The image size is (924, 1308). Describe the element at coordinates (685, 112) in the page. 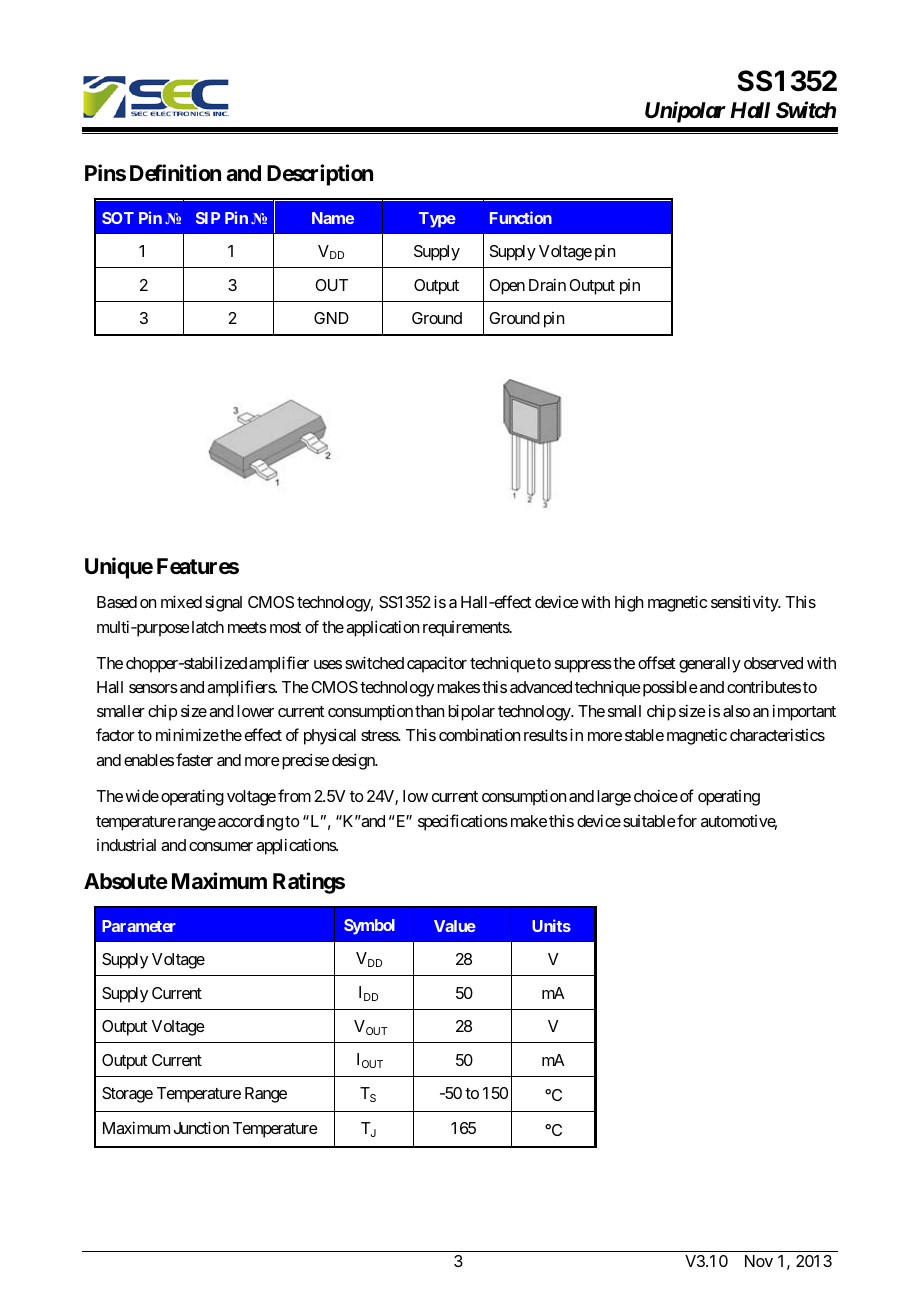

I see `Unipolar` at that location.
